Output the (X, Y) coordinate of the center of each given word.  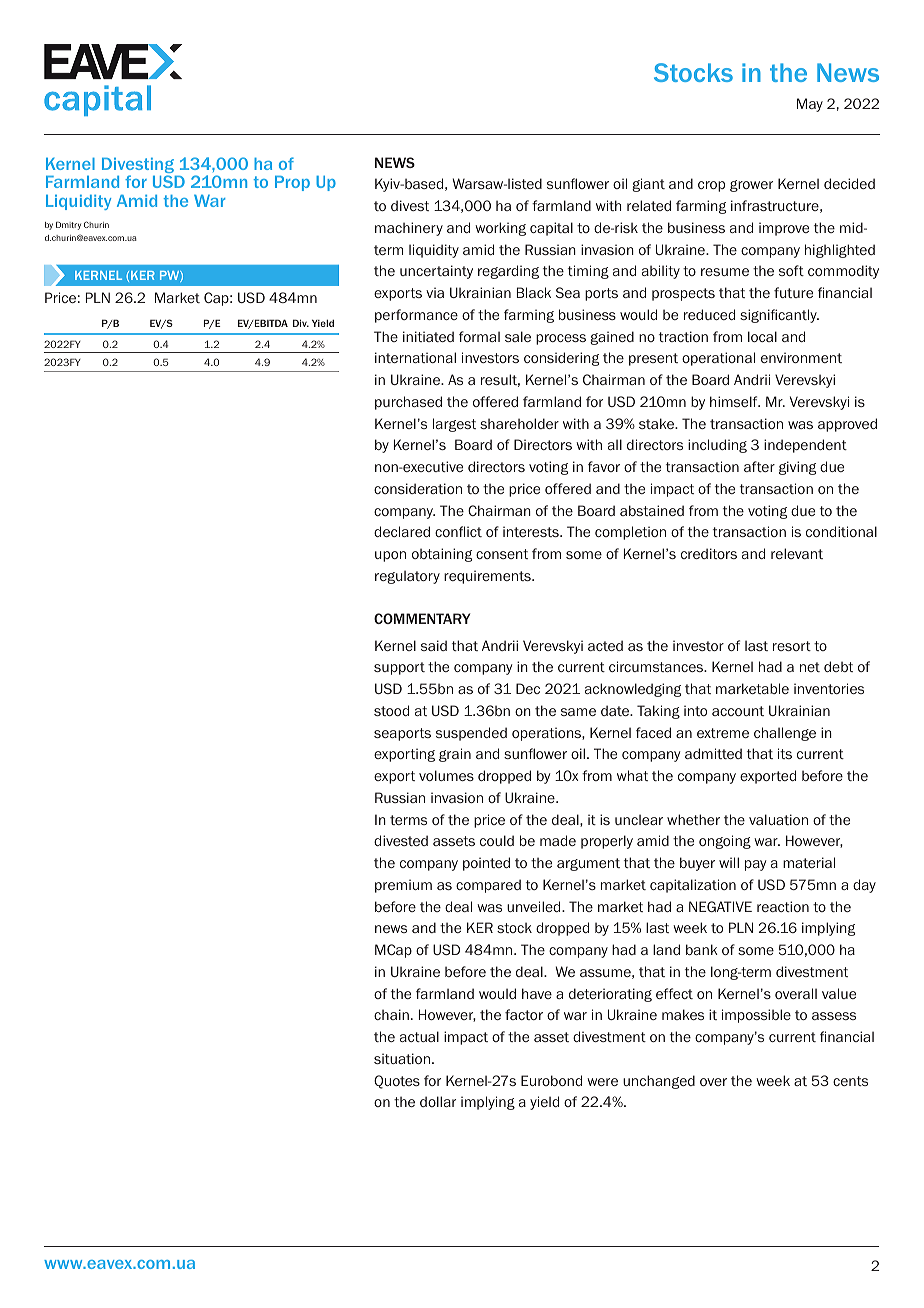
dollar (438, 1101)
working (500, 229)
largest (454, 425)
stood (391, 710)
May (810, 105)
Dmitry (68, 225)
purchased (408, 403)
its (785, 753)
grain (455, 755)
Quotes (397, 1082)
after (759, 466)
